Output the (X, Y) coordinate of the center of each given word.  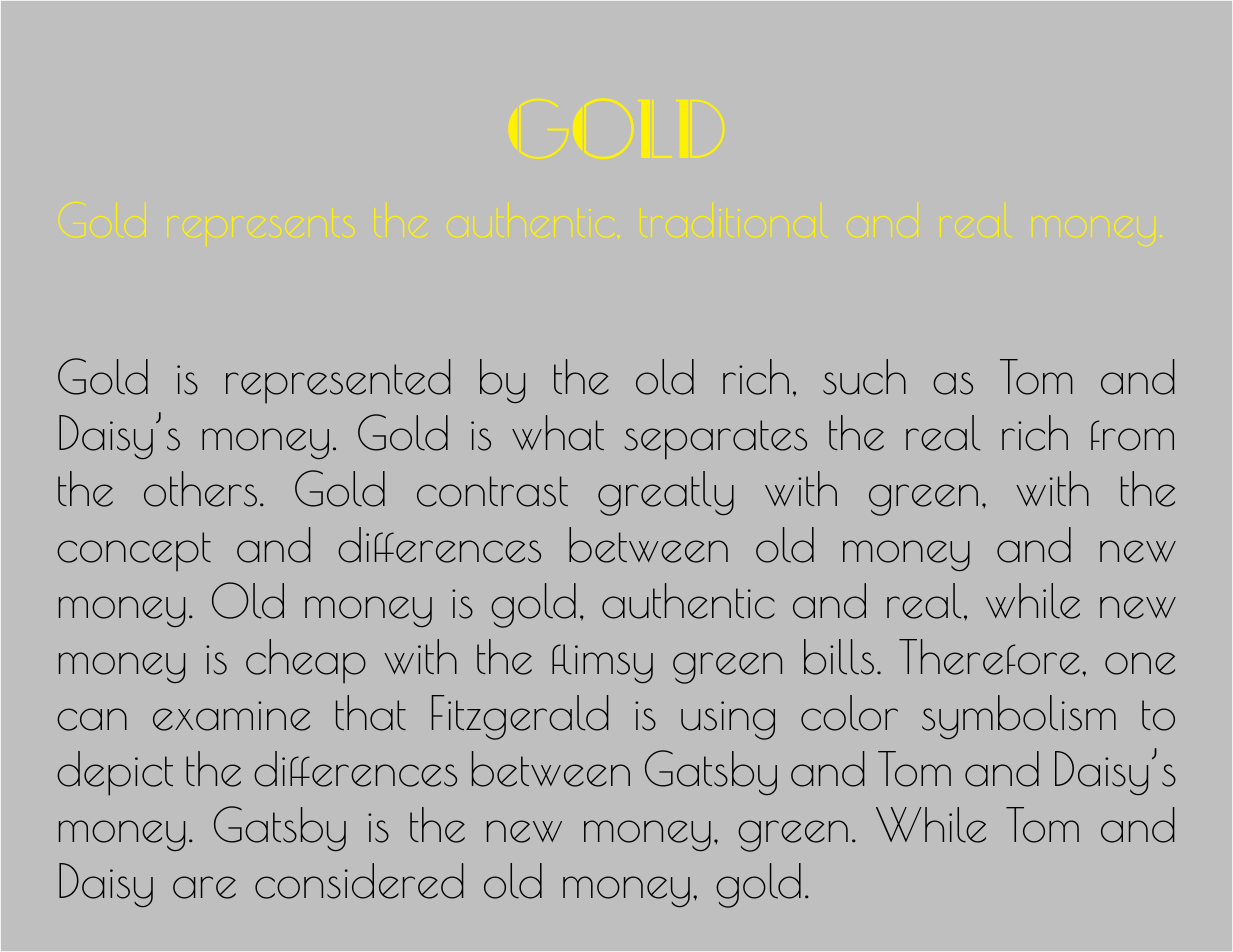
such (864, 377)
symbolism (1019, 717)
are (204, 887)
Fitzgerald (520, 717)
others (200, 489)
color (849, 713)
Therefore (989, 657)
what (558, 433)
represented (338, 381)
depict (115, 773)
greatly (666, 493)
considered (359, 881)
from (1132, 435)
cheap (306, 661)
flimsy (602, 663)
